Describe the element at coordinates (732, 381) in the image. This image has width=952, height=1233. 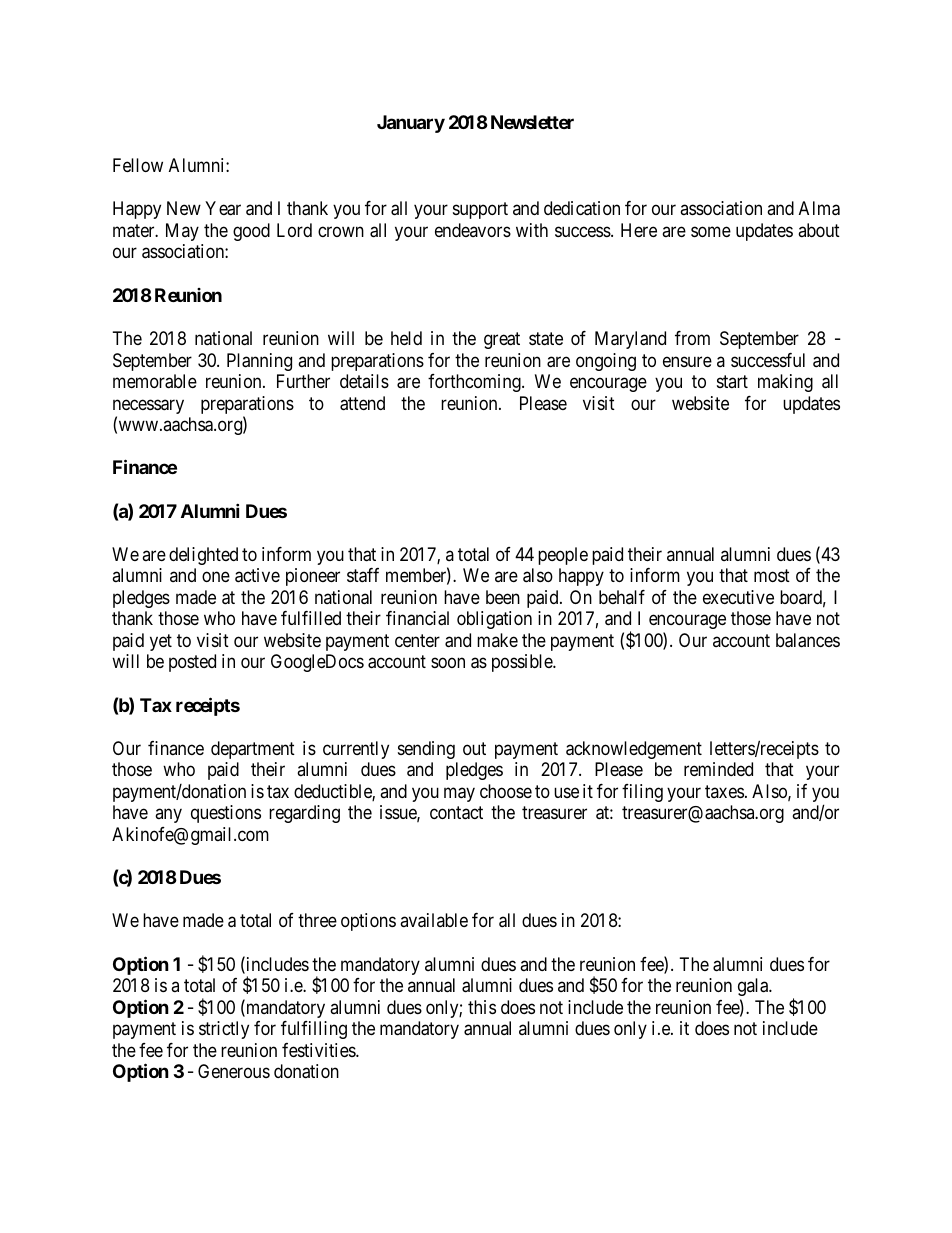
I see `start` at that location.
